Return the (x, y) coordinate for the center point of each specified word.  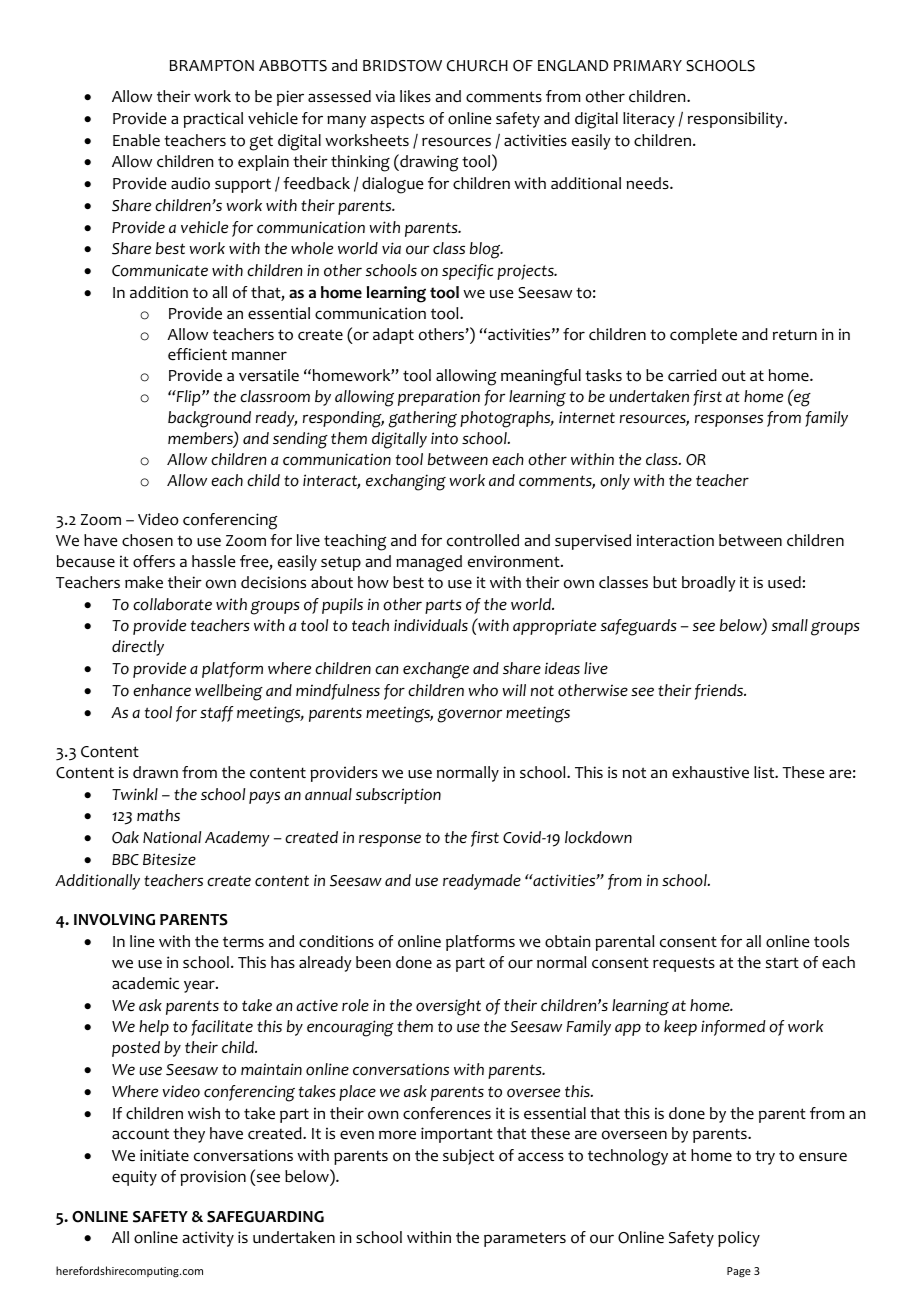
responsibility (736, 120)
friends (720, 692)
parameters (525, 1239)
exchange (436, 670)
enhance (162, 690)
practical (213, 120)
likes (415, 96)
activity (208, 1239)
